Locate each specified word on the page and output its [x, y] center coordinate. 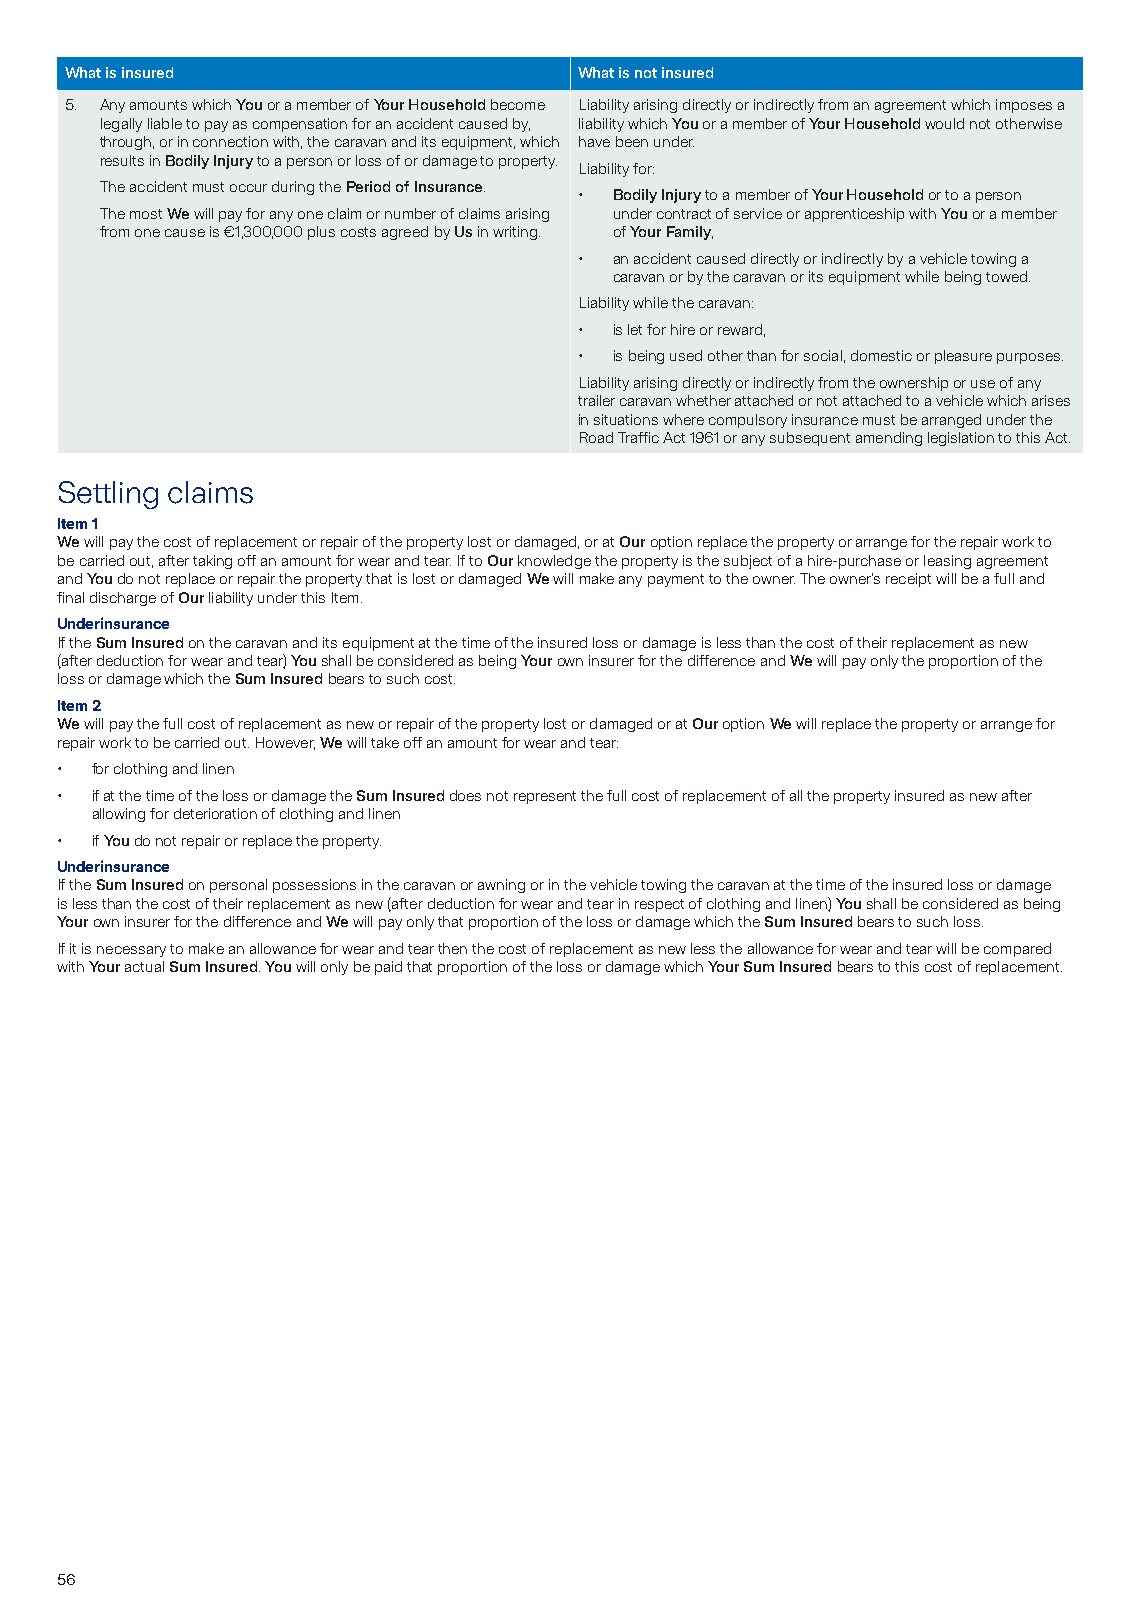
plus [321, 233]
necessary [131, 951]
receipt [908, 580]
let [635, 329]
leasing [947, 562]
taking [212, 562]
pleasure [963, 357]
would [944, 123]
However [285, 743]
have [594, 141]
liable [165, 123]
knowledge [554, 562]
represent [545, 797]
